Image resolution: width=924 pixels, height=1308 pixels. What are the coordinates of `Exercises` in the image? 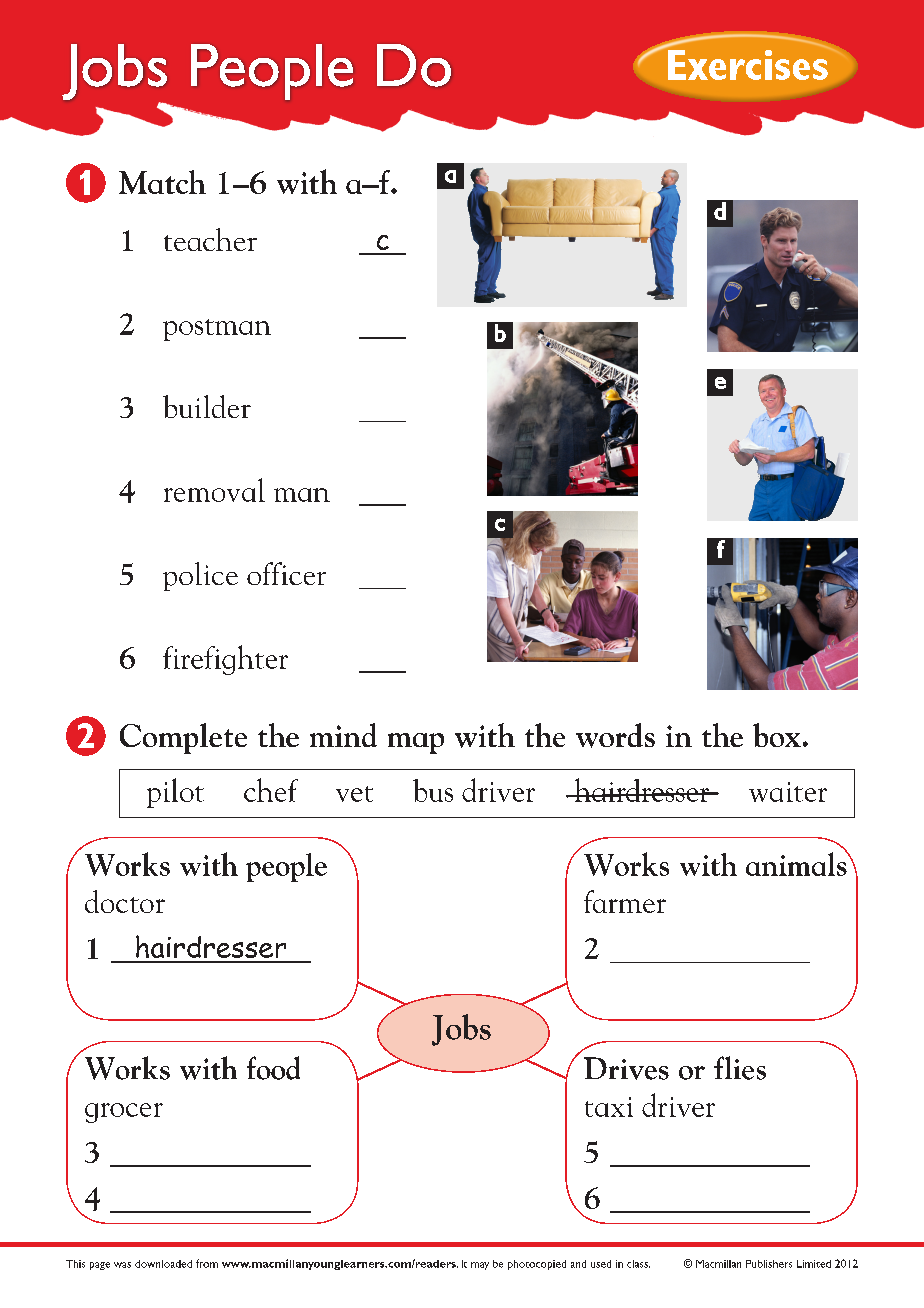 It's located at (748, 65).
